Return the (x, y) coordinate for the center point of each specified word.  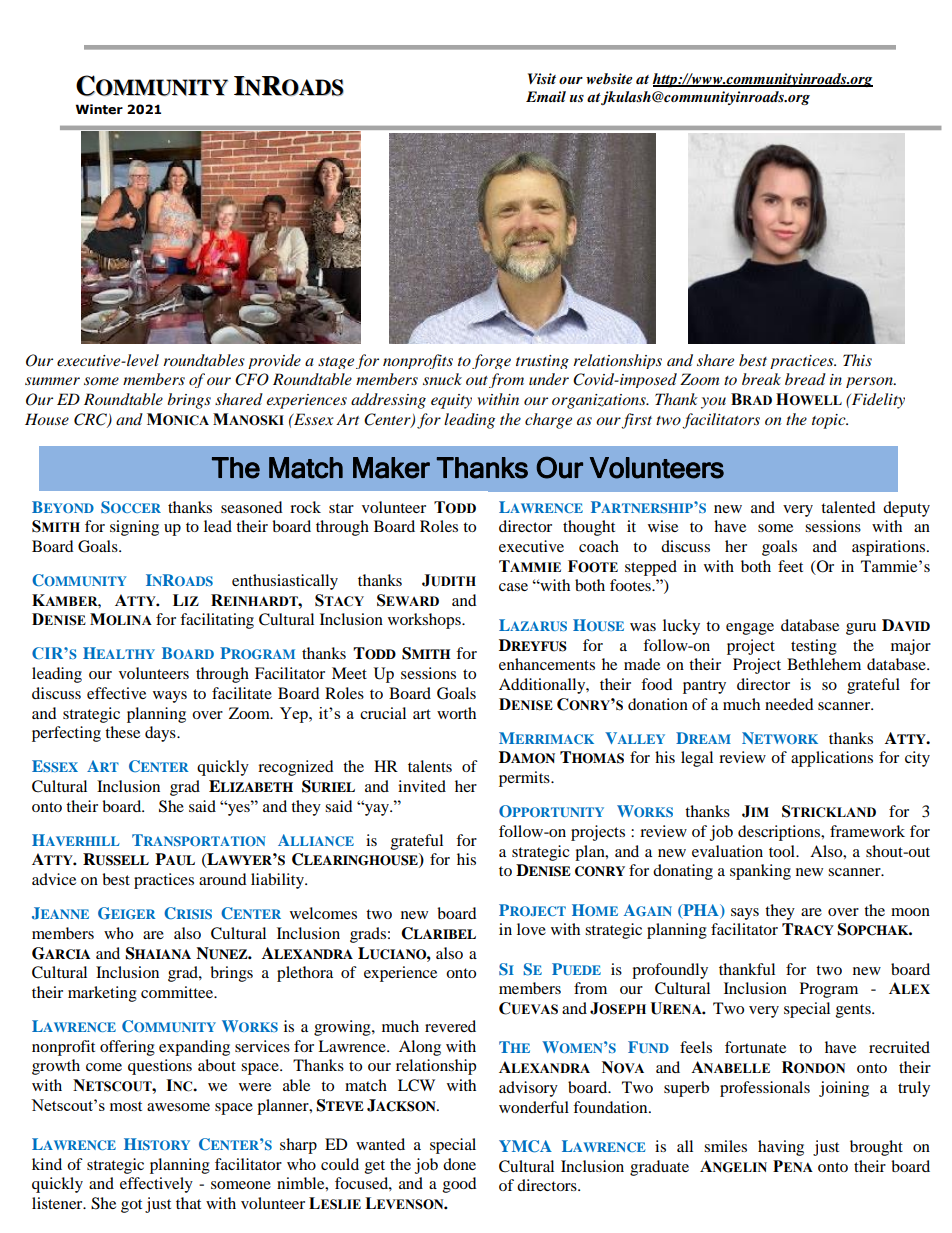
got (131, 1206)
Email (546, 96)
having (781, 1148)
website (609, 78)
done (459, 1164)
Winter (99, 109)
